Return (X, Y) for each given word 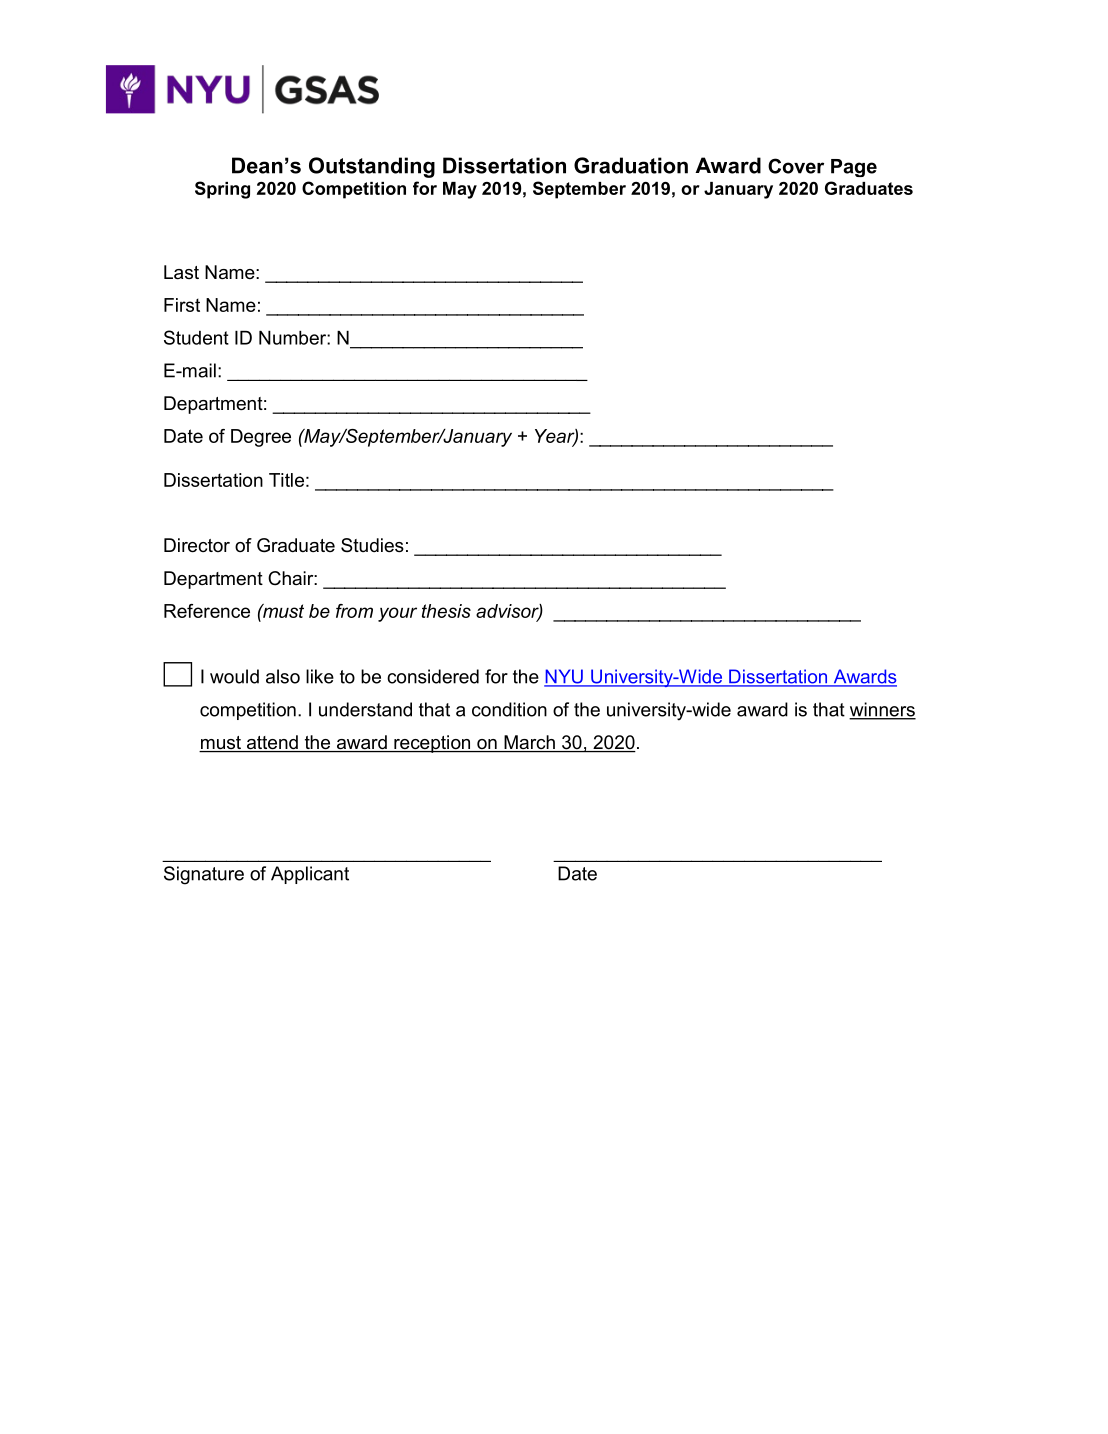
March (529, 743)
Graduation (631, 165)
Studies (372, 545)
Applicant (310, 875)
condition (509, 709)
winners (882, 710)
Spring (222, 190)
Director (197, 545)
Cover (796, 166)
